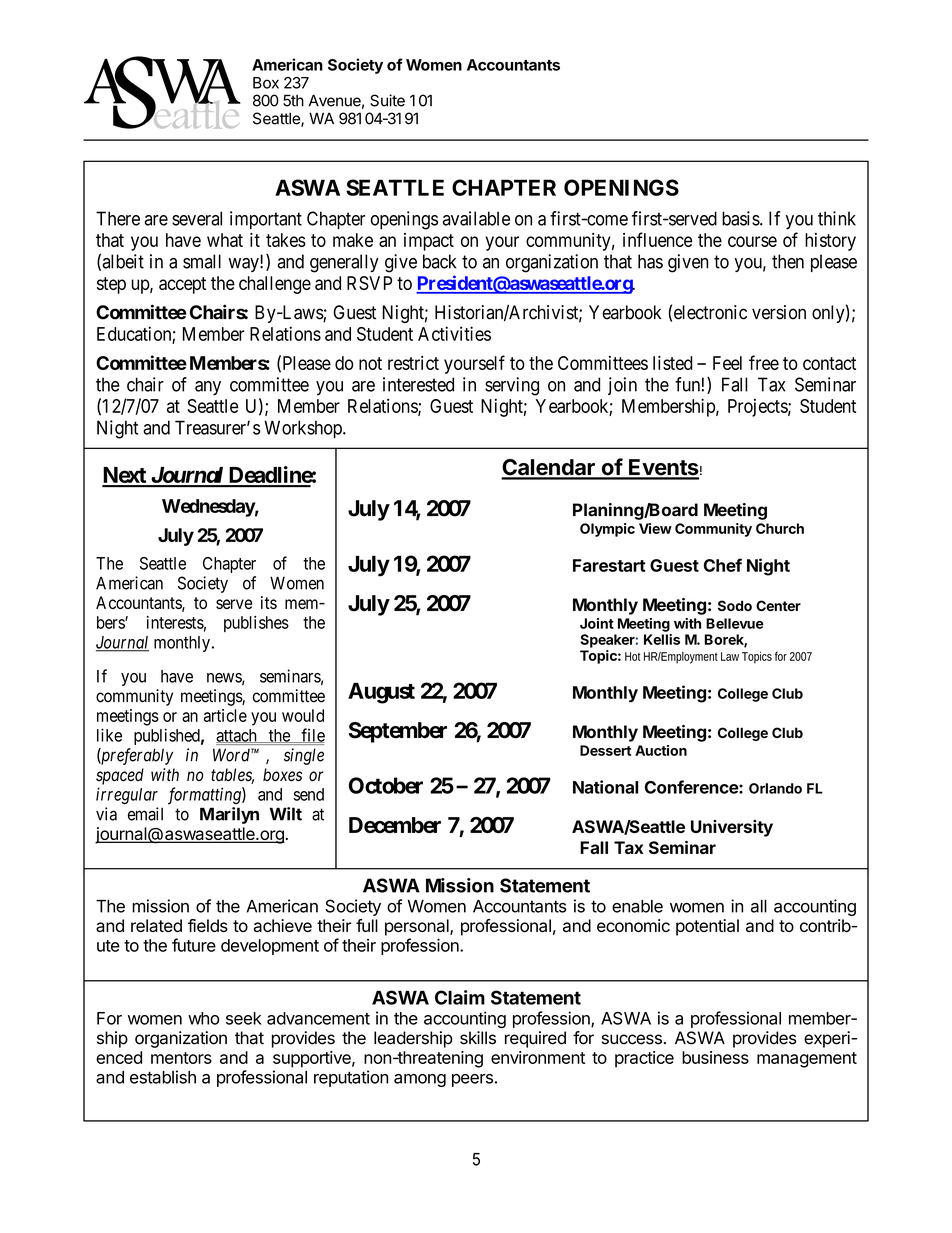 The height and width of the screenshot is (1233, 952). I want to click on Olympic, so click(607, 530).
